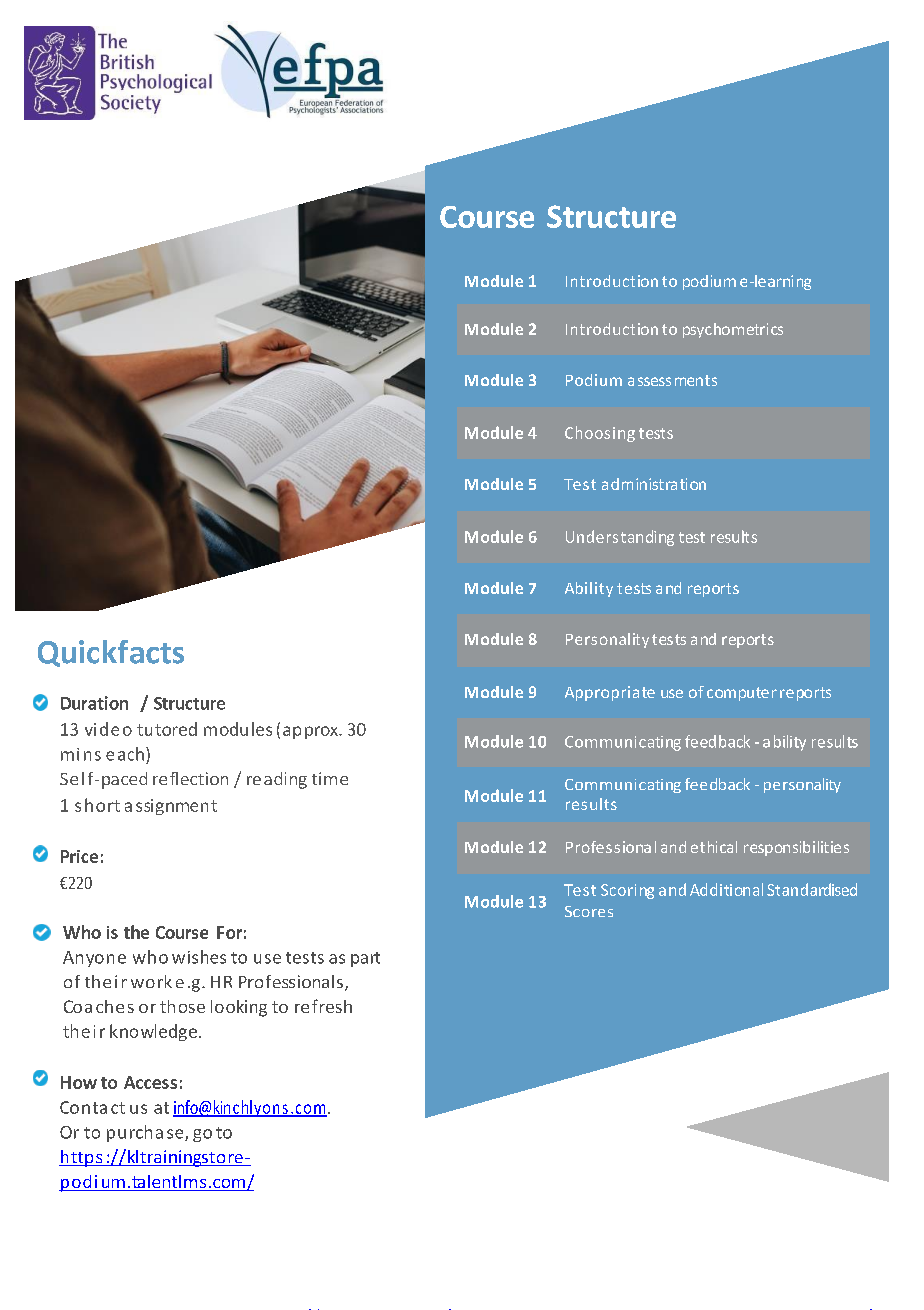 Image resolution: width=924 pixels, height=1310 pixels. Describe the element at coordinates (654, 484) in the page. I see `administration` at that location.
